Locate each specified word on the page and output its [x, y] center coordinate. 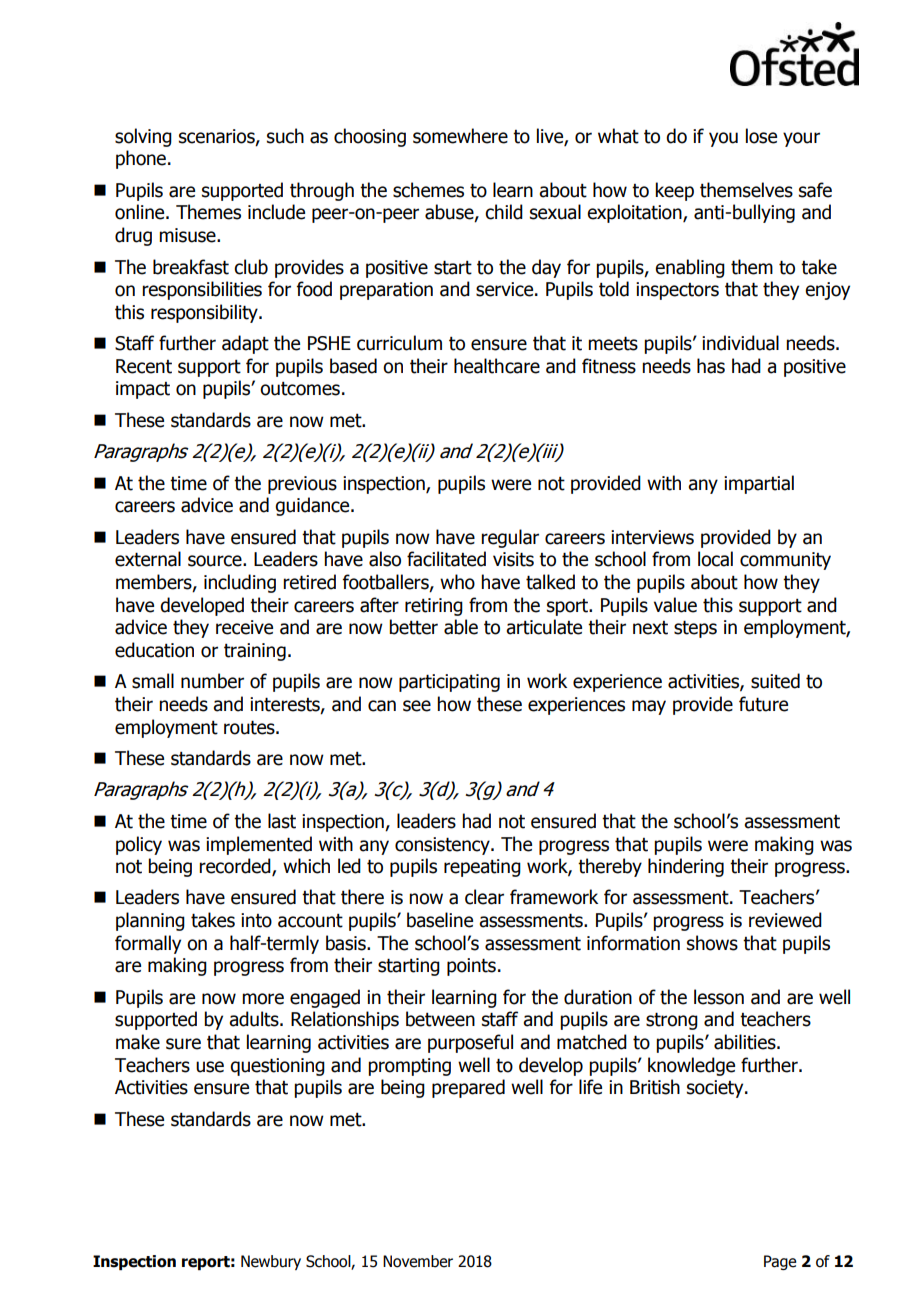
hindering [686, 867]
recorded [236, 867]
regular [510, 538]
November [418, 1261]
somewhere [460, 136]
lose [761, 136]
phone [141, 159]
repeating [482, 868]
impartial [759, 484]
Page [780, 1262]
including [240, 583]
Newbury [271, 1262]
